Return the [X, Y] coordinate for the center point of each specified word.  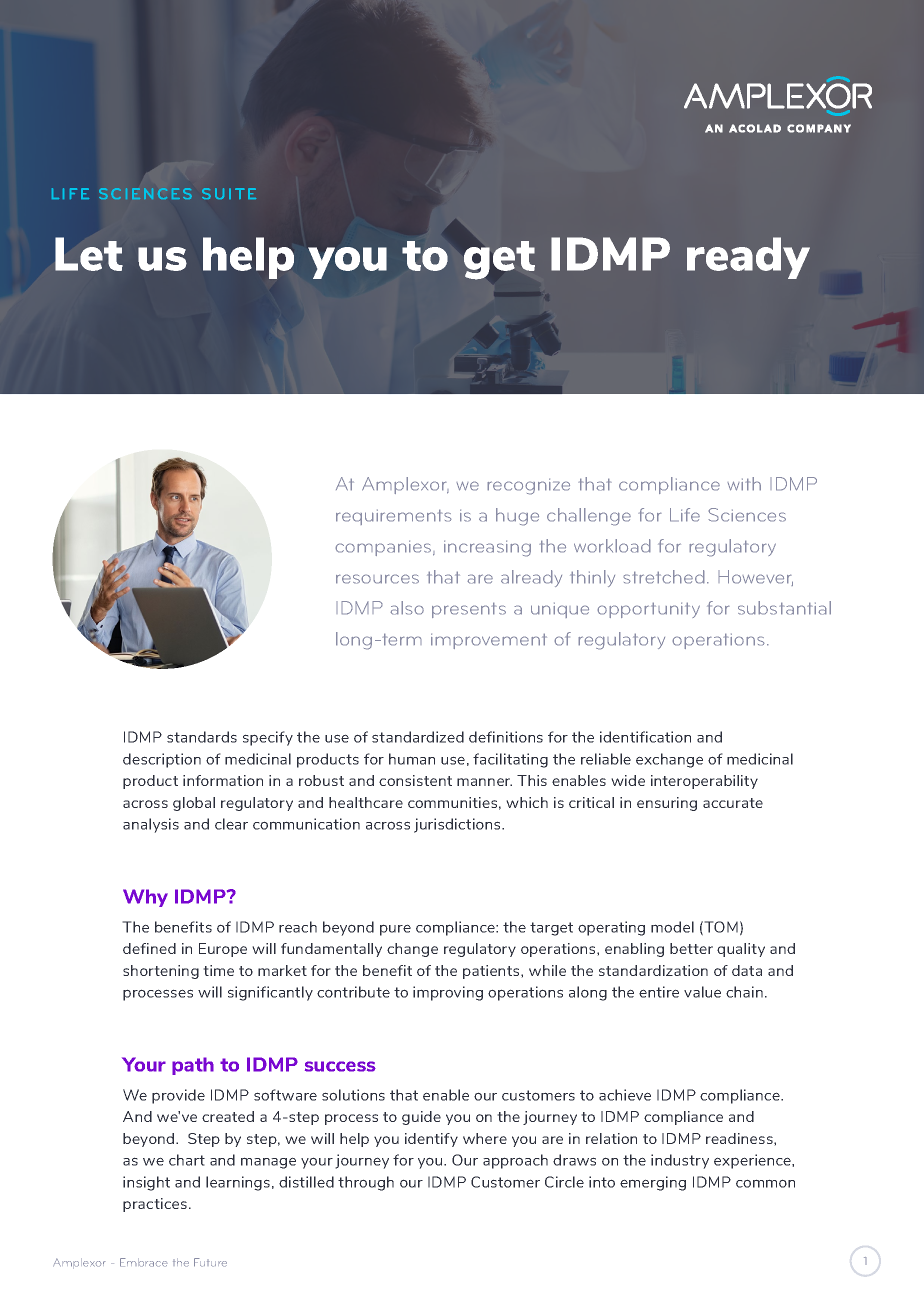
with [744, 484]
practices [155, 1205]
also [407, 608]
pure [395, 930]
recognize [528, 486]
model [672, 927]
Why [145, 898]
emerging [653, 1183]
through [366, 1183]
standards [202, 737]
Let [89, 254]
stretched [664, 577]
